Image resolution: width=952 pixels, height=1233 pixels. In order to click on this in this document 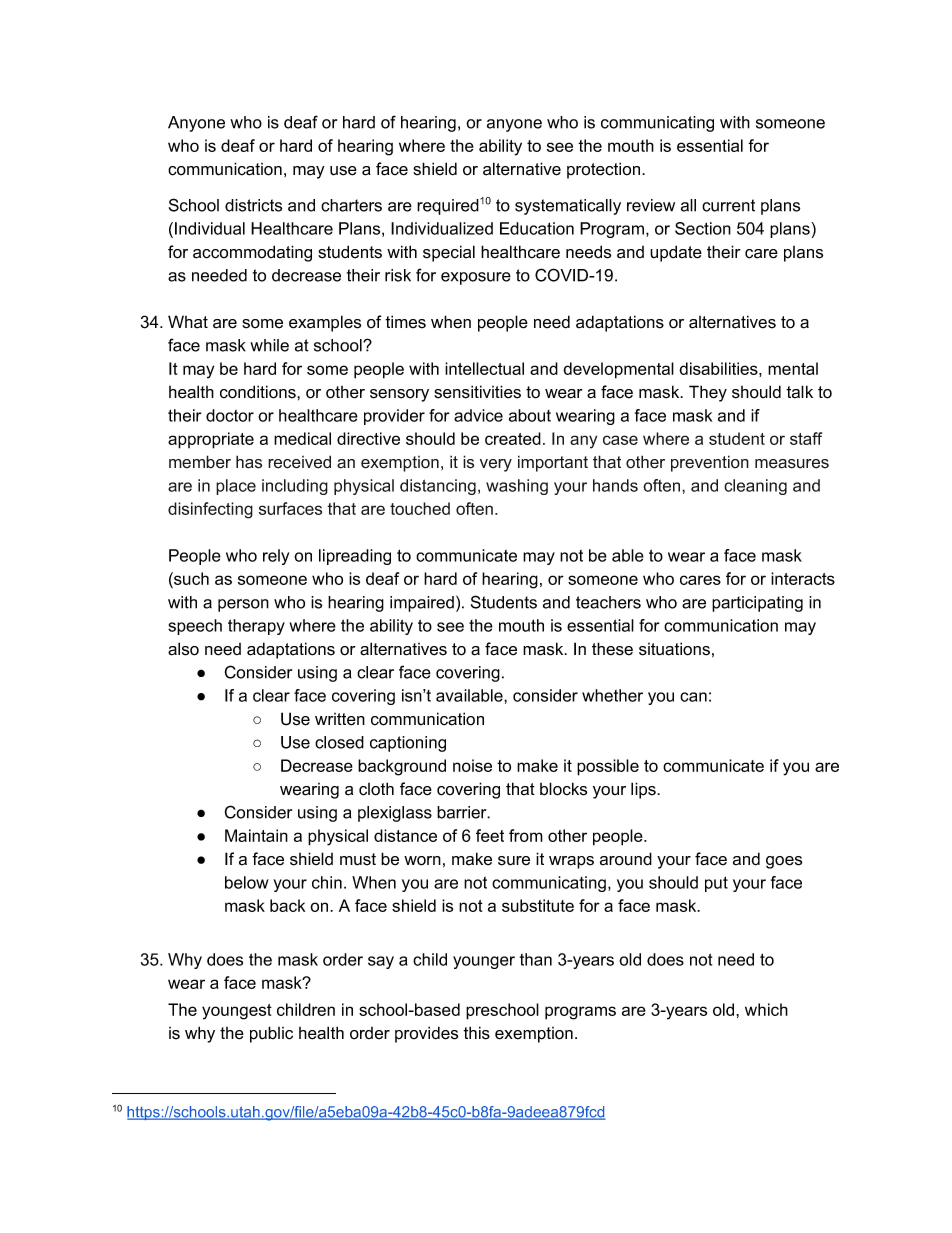, I will do `click(476, 1033)`.
